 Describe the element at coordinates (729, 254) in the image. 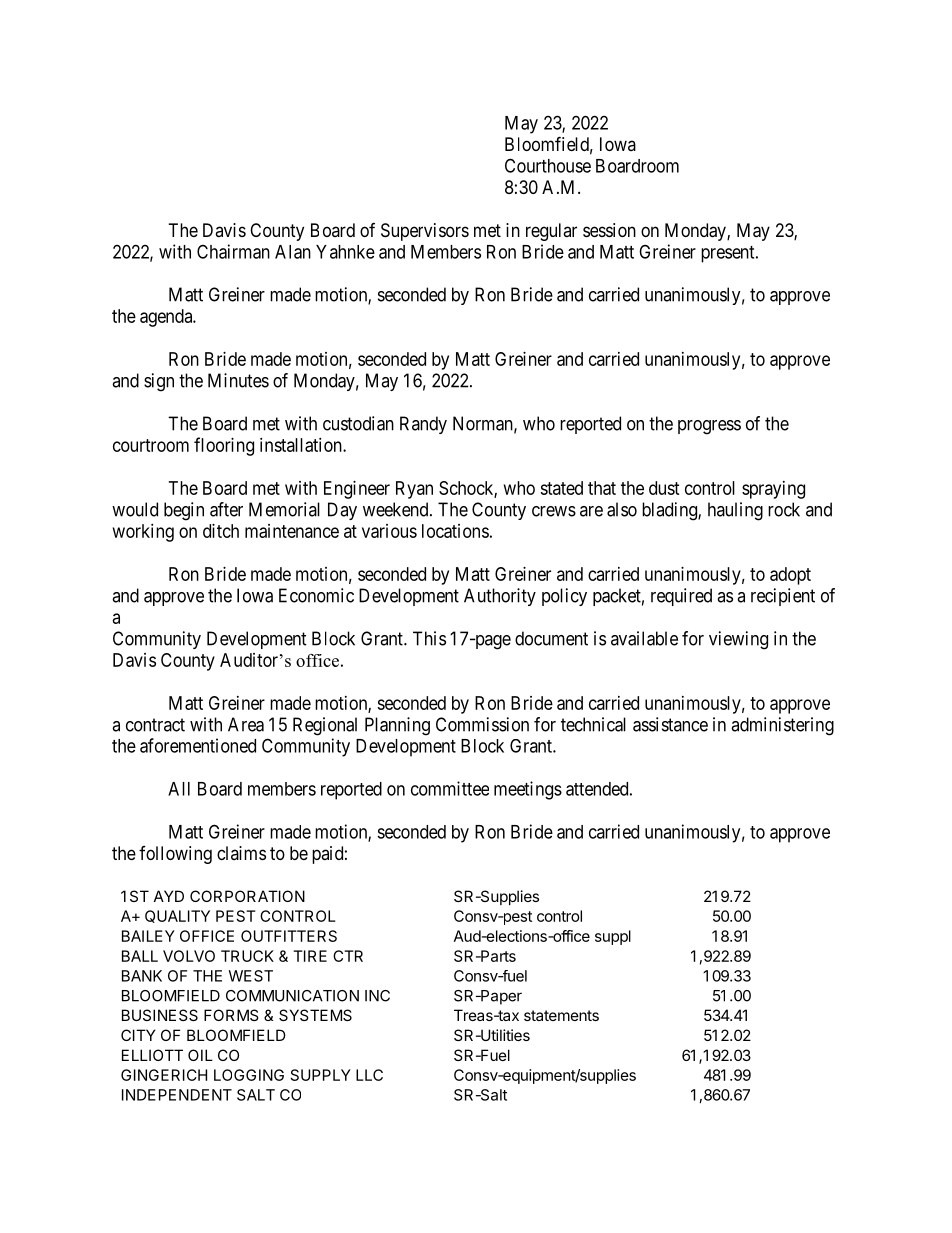

I see `present` at that location.
